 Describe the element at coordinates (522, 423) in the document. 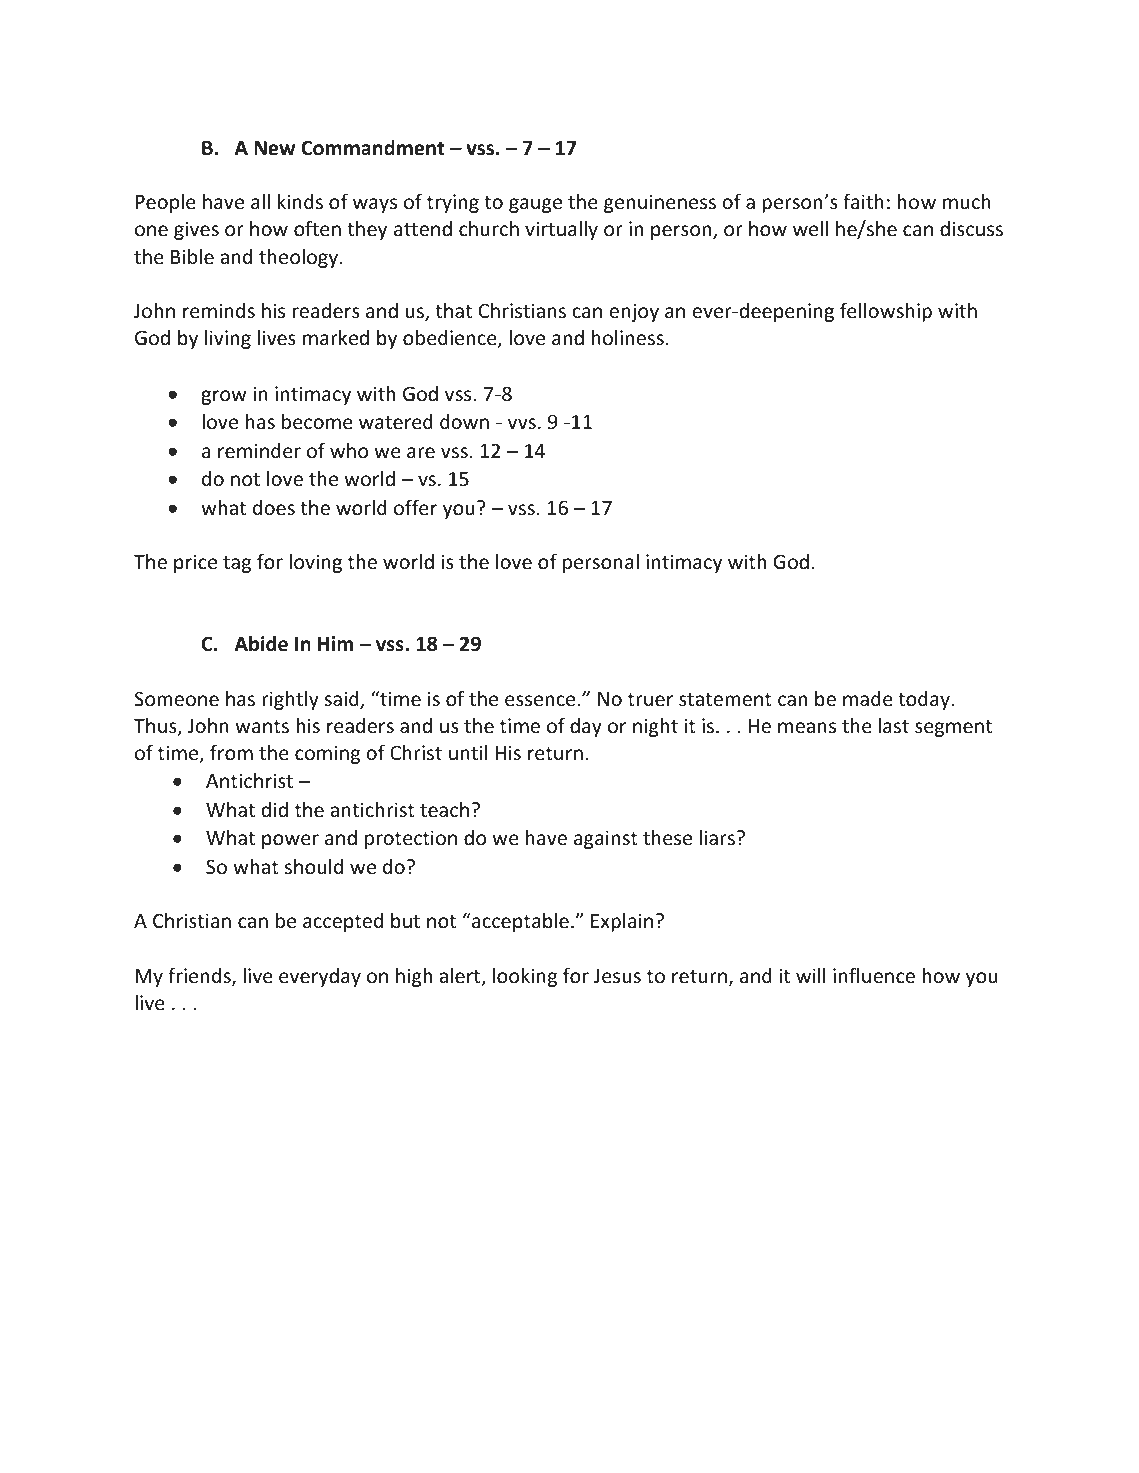

I see `vvs` at that location.
